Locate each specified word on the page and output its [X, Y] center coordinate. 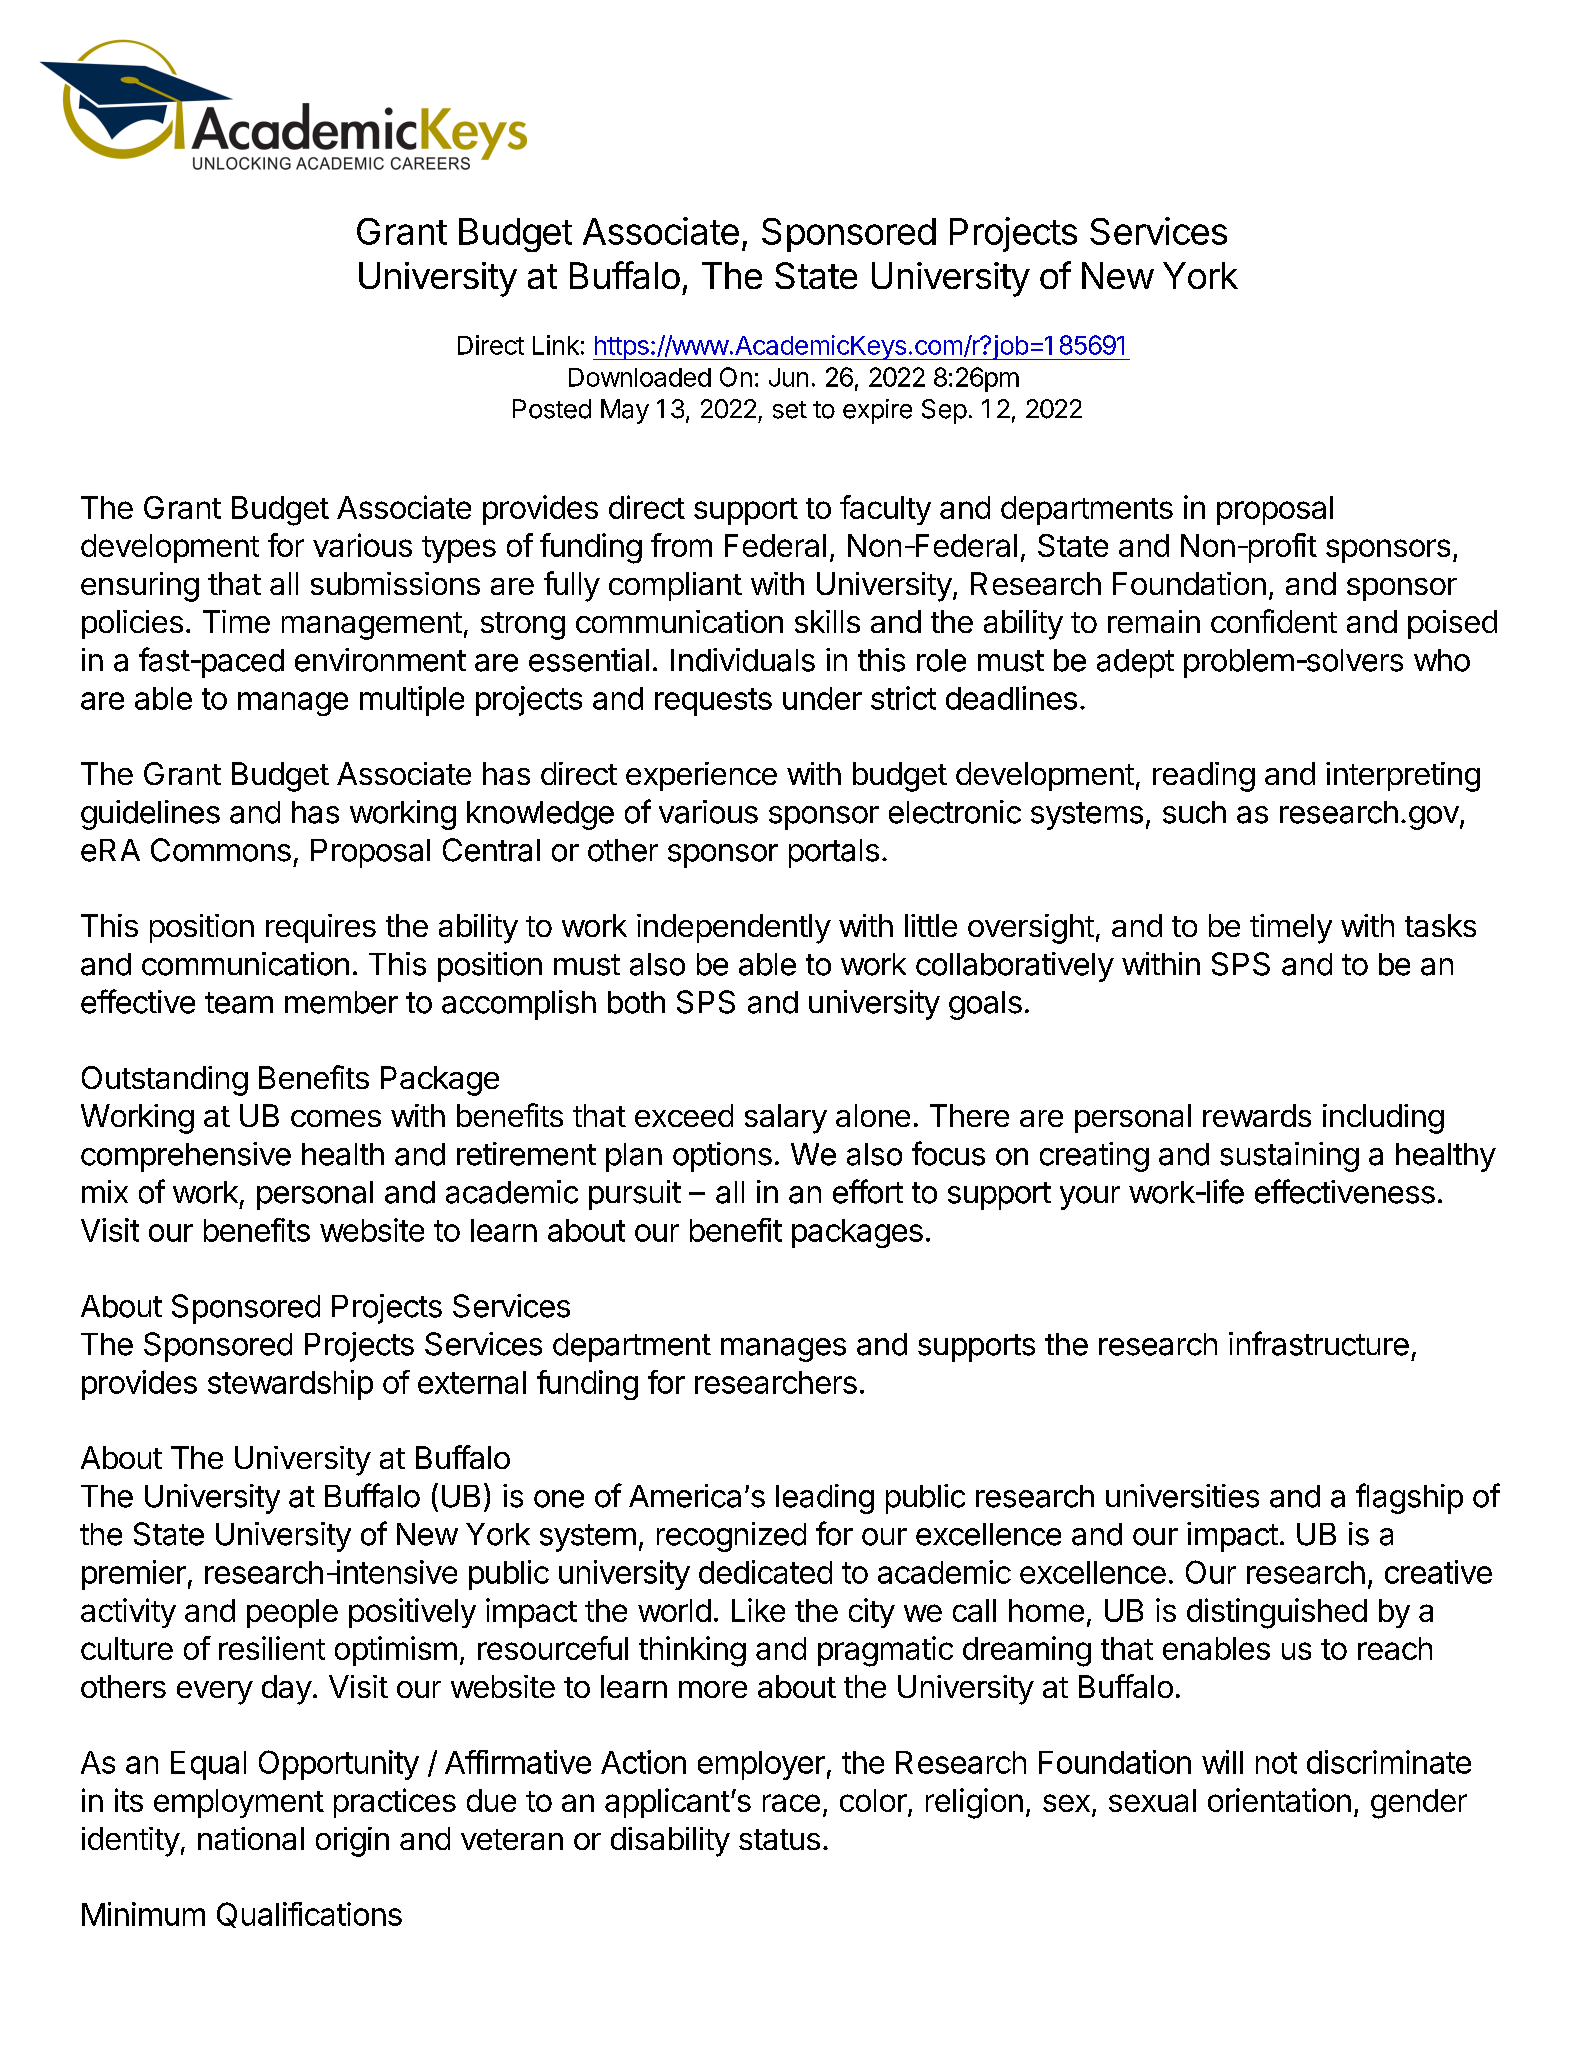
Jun [788, 377]
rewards [1257, 1115]
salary [786, 1119]
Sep [944, 411]
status [779, 1839]
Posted [552, 409]
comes [336, 1118]
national [251, 1838]
